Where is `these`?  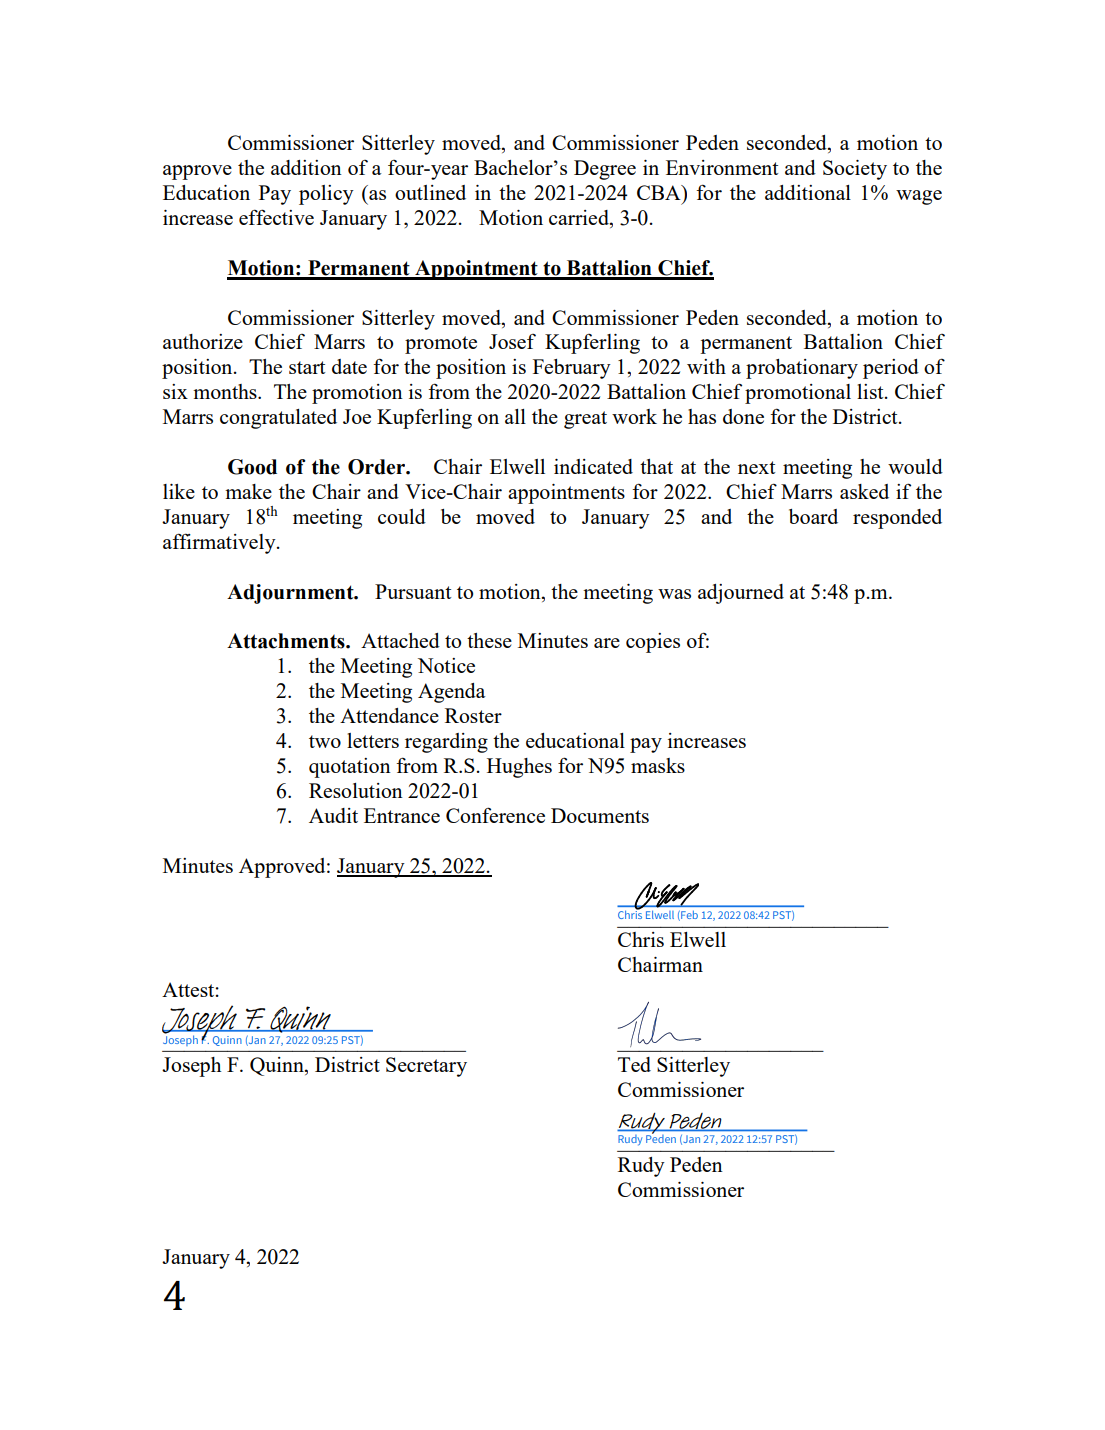
these is located at coordinates (489, 640).
